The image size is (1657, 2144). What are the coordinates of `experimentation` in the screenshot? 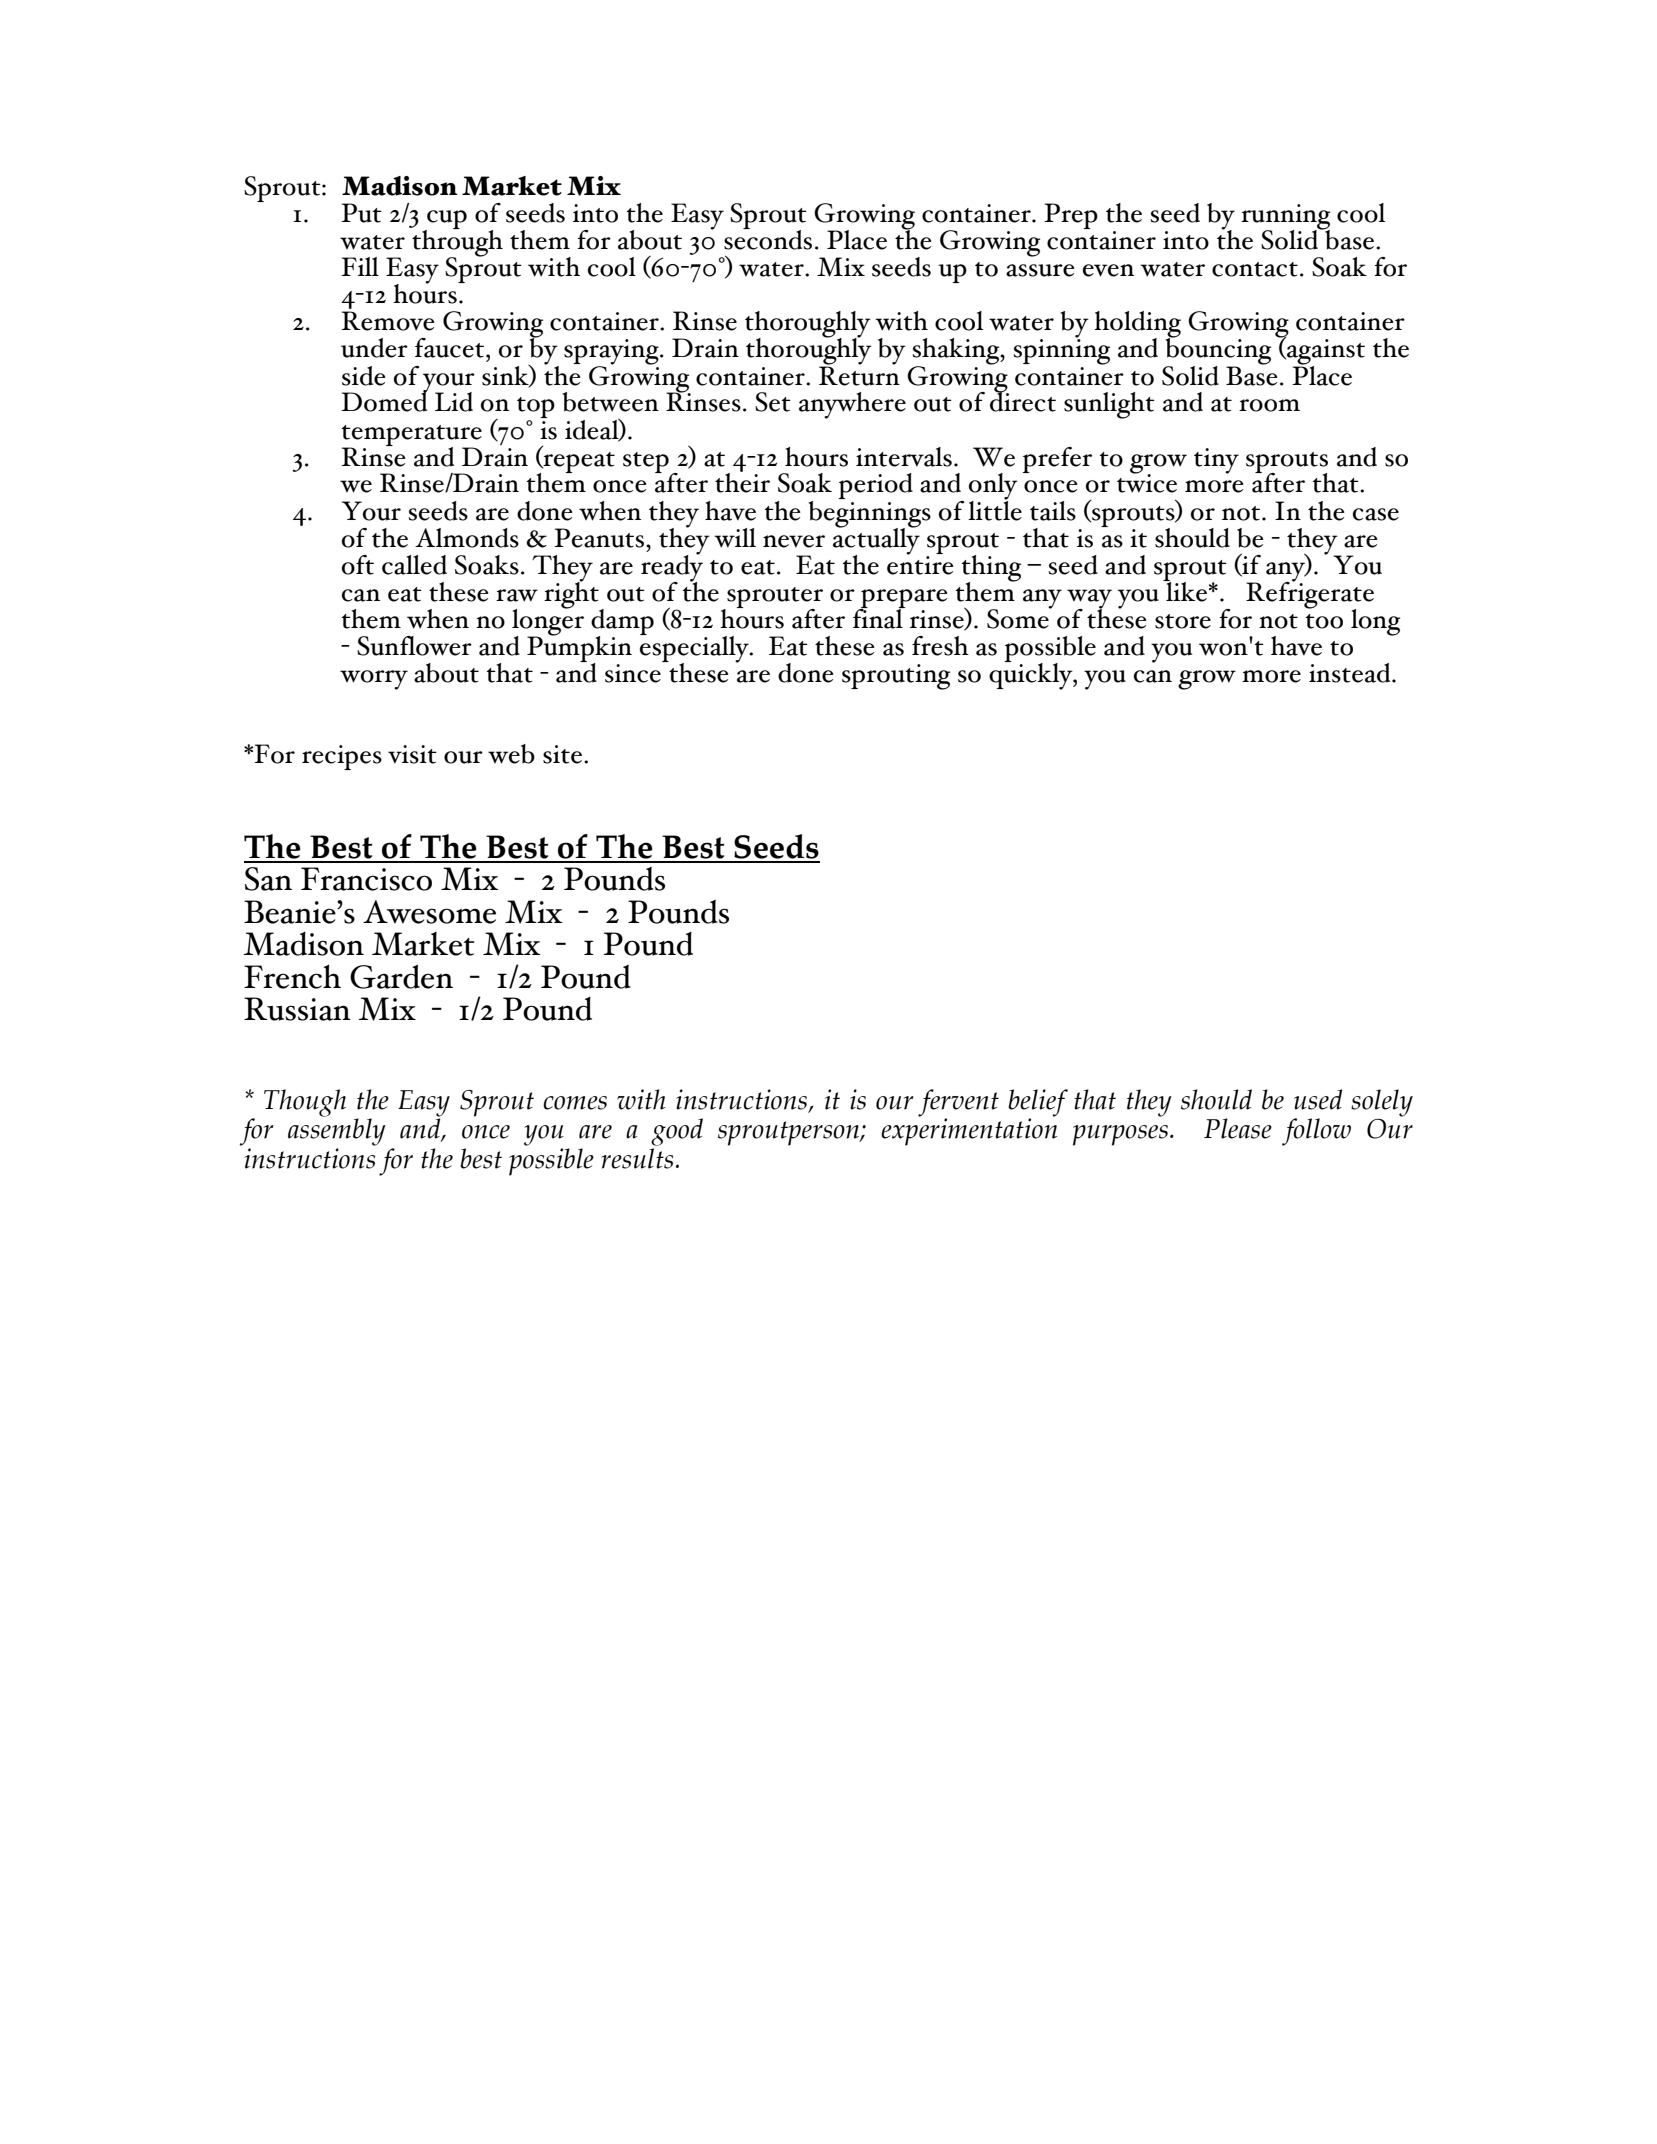 It's located at (969, 1132).
